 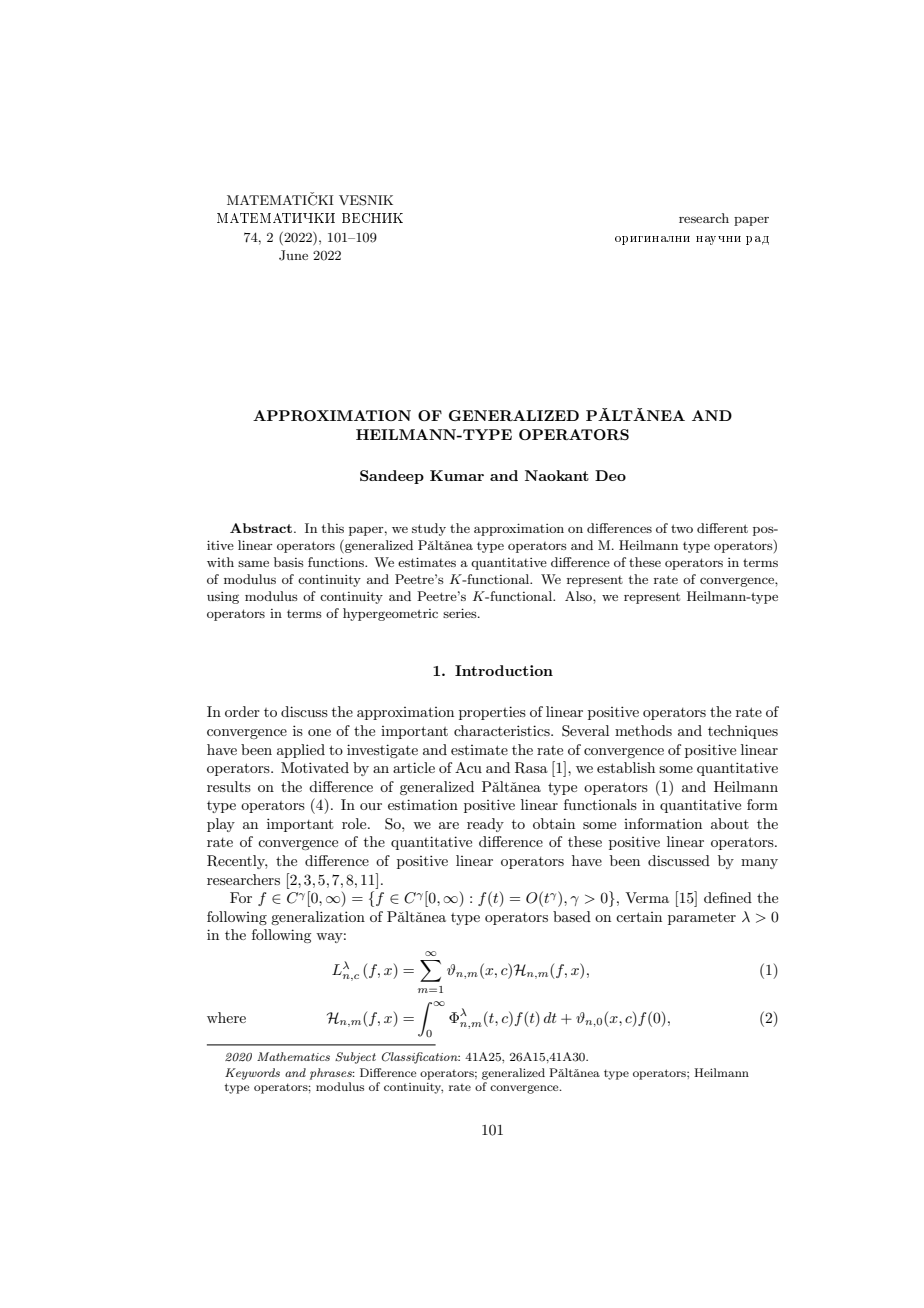 What do you see at coordinates (315, 767) in the image?
I see `Motivated` at bounding box center [315, 767].
